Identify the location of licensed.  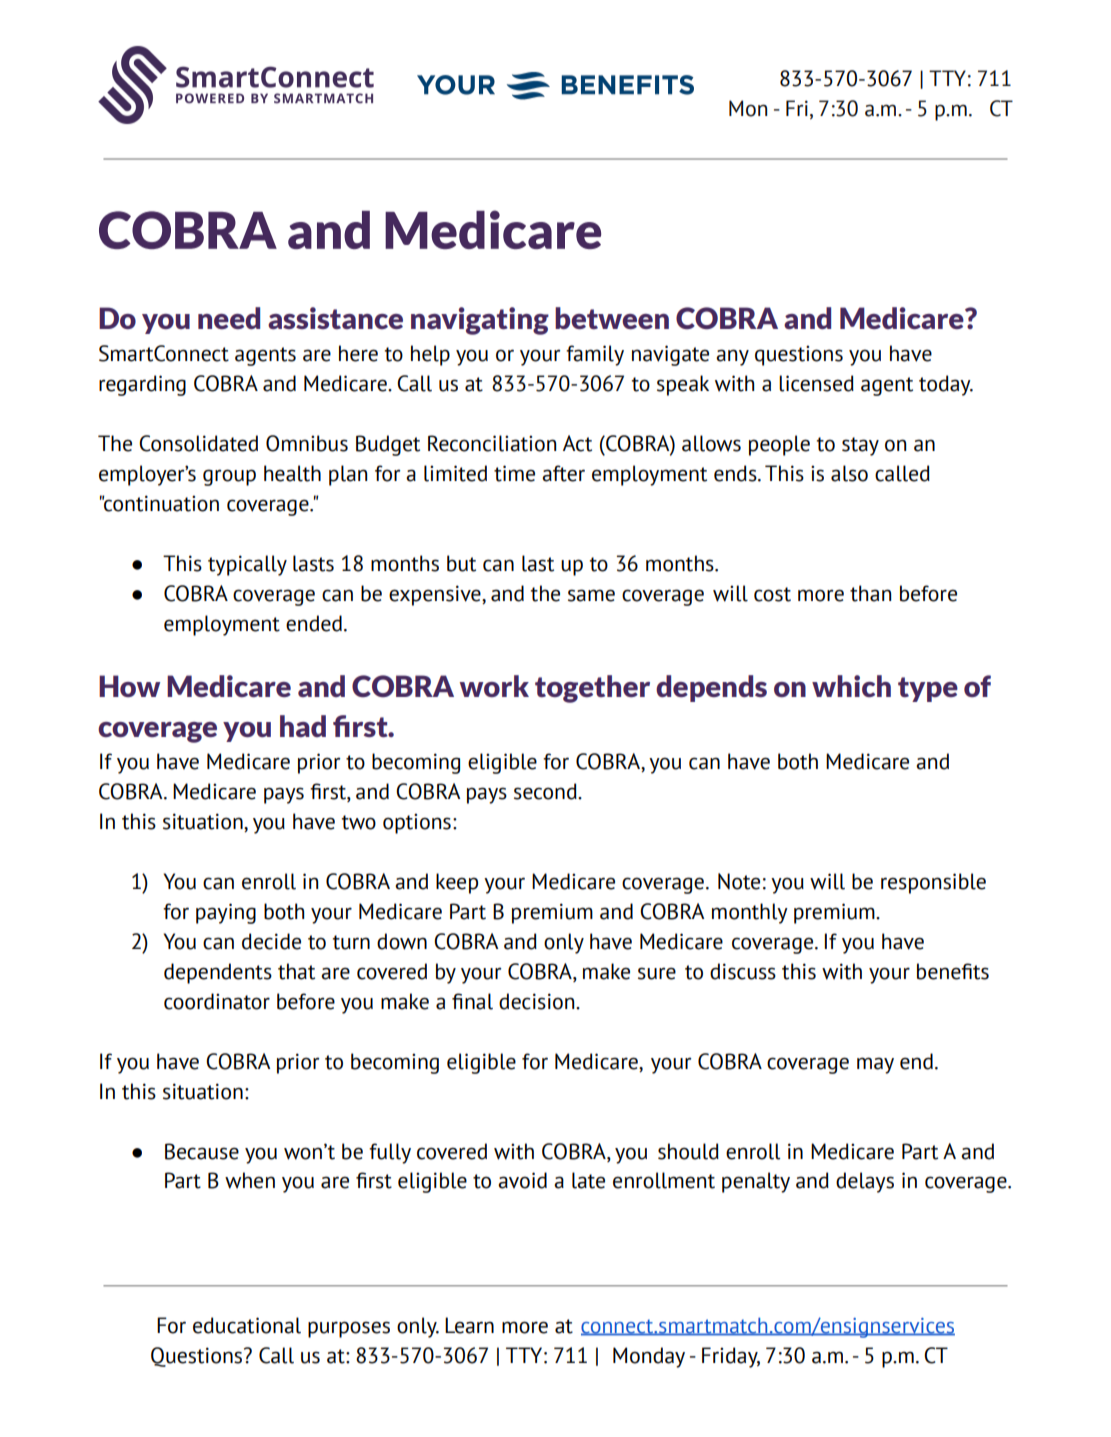
(816, 383).
